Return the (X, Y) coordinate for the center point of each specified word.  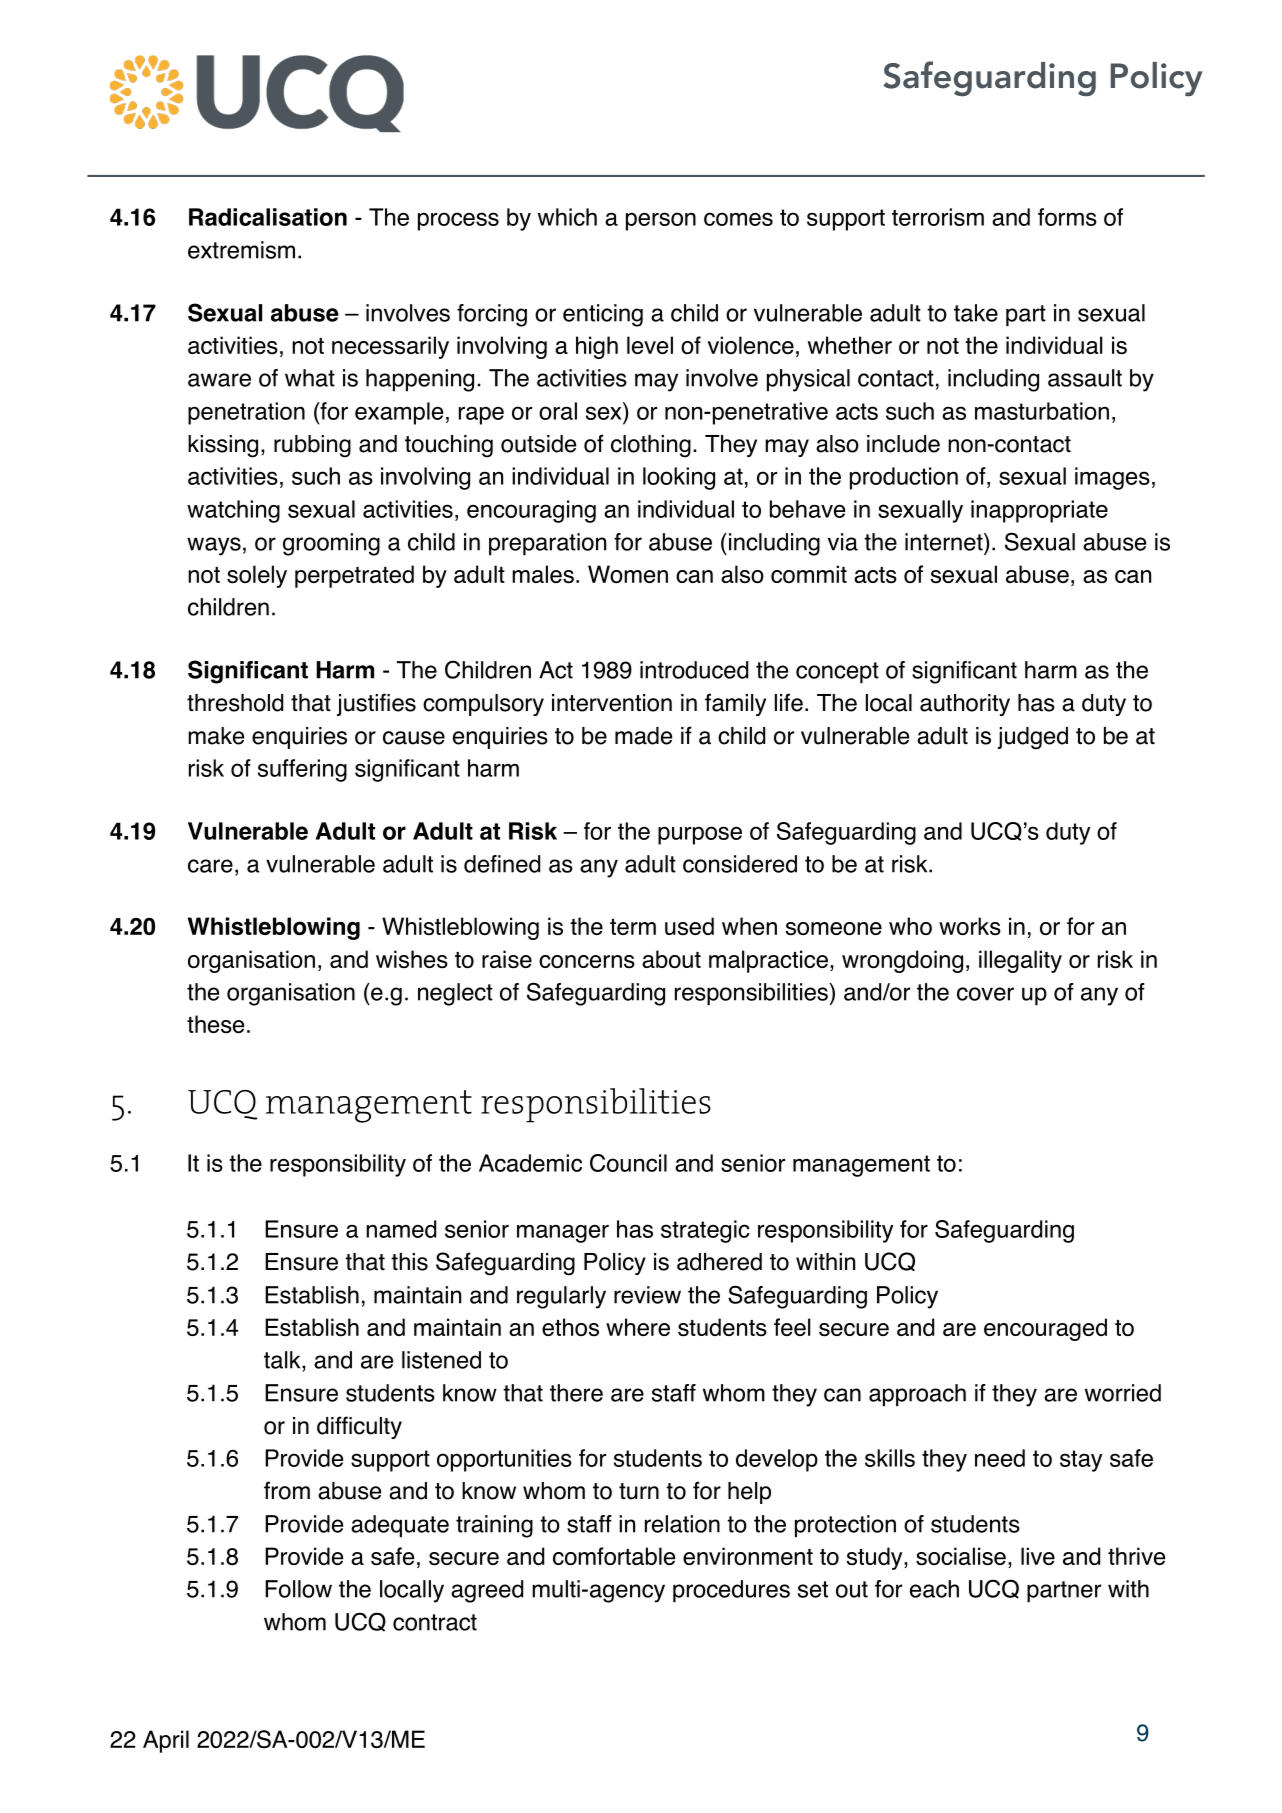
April (166, 1741)
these (215, 1024)
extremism (241, 250)
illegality (1020, 961)
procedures (731, 1591)
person (661, 221)
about (671, 959)
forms (1067, 217)
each (934, 1589)
